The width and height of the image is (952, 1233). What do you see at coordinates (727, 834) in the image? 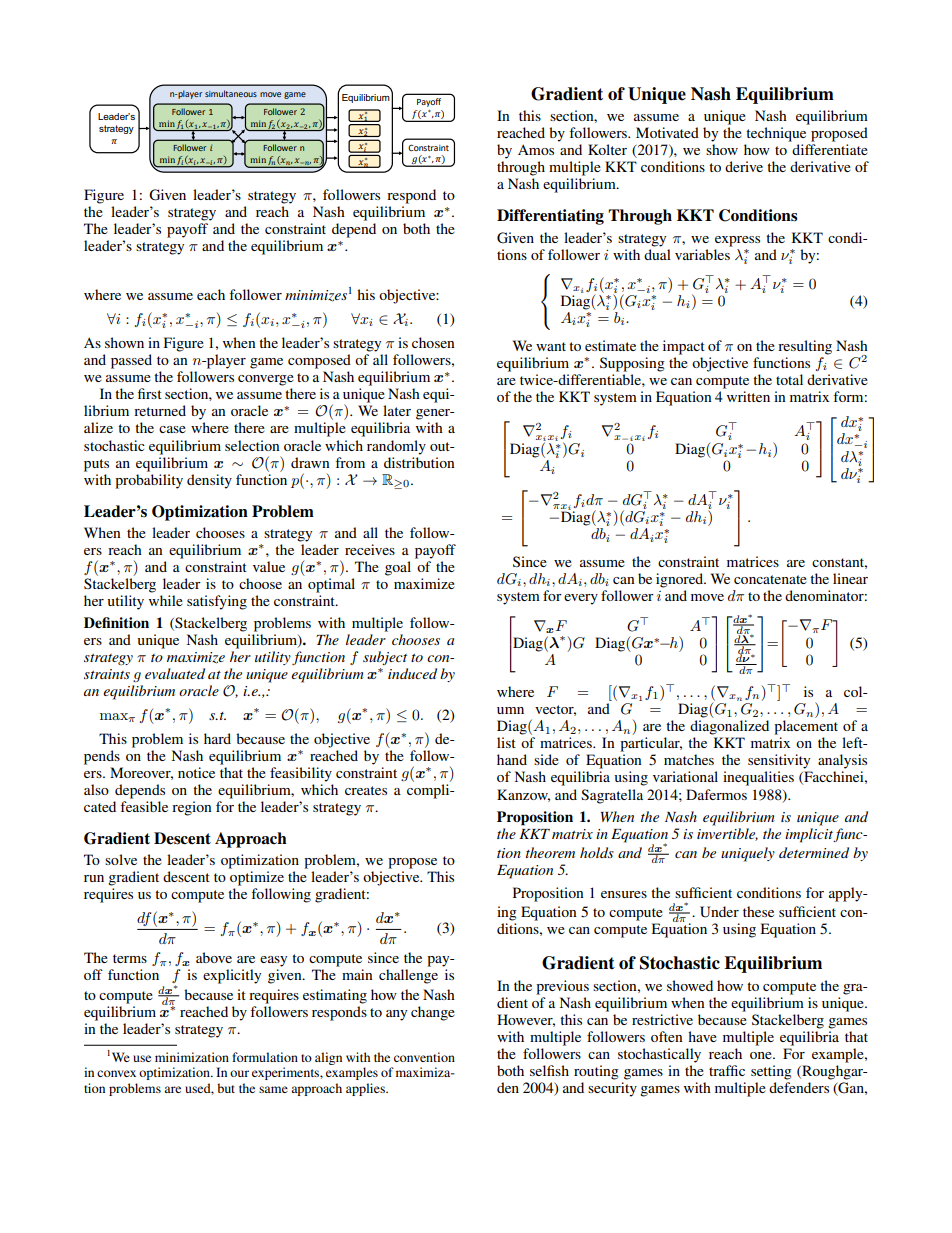
I see `invertible` at bounding box center [727, 834].
